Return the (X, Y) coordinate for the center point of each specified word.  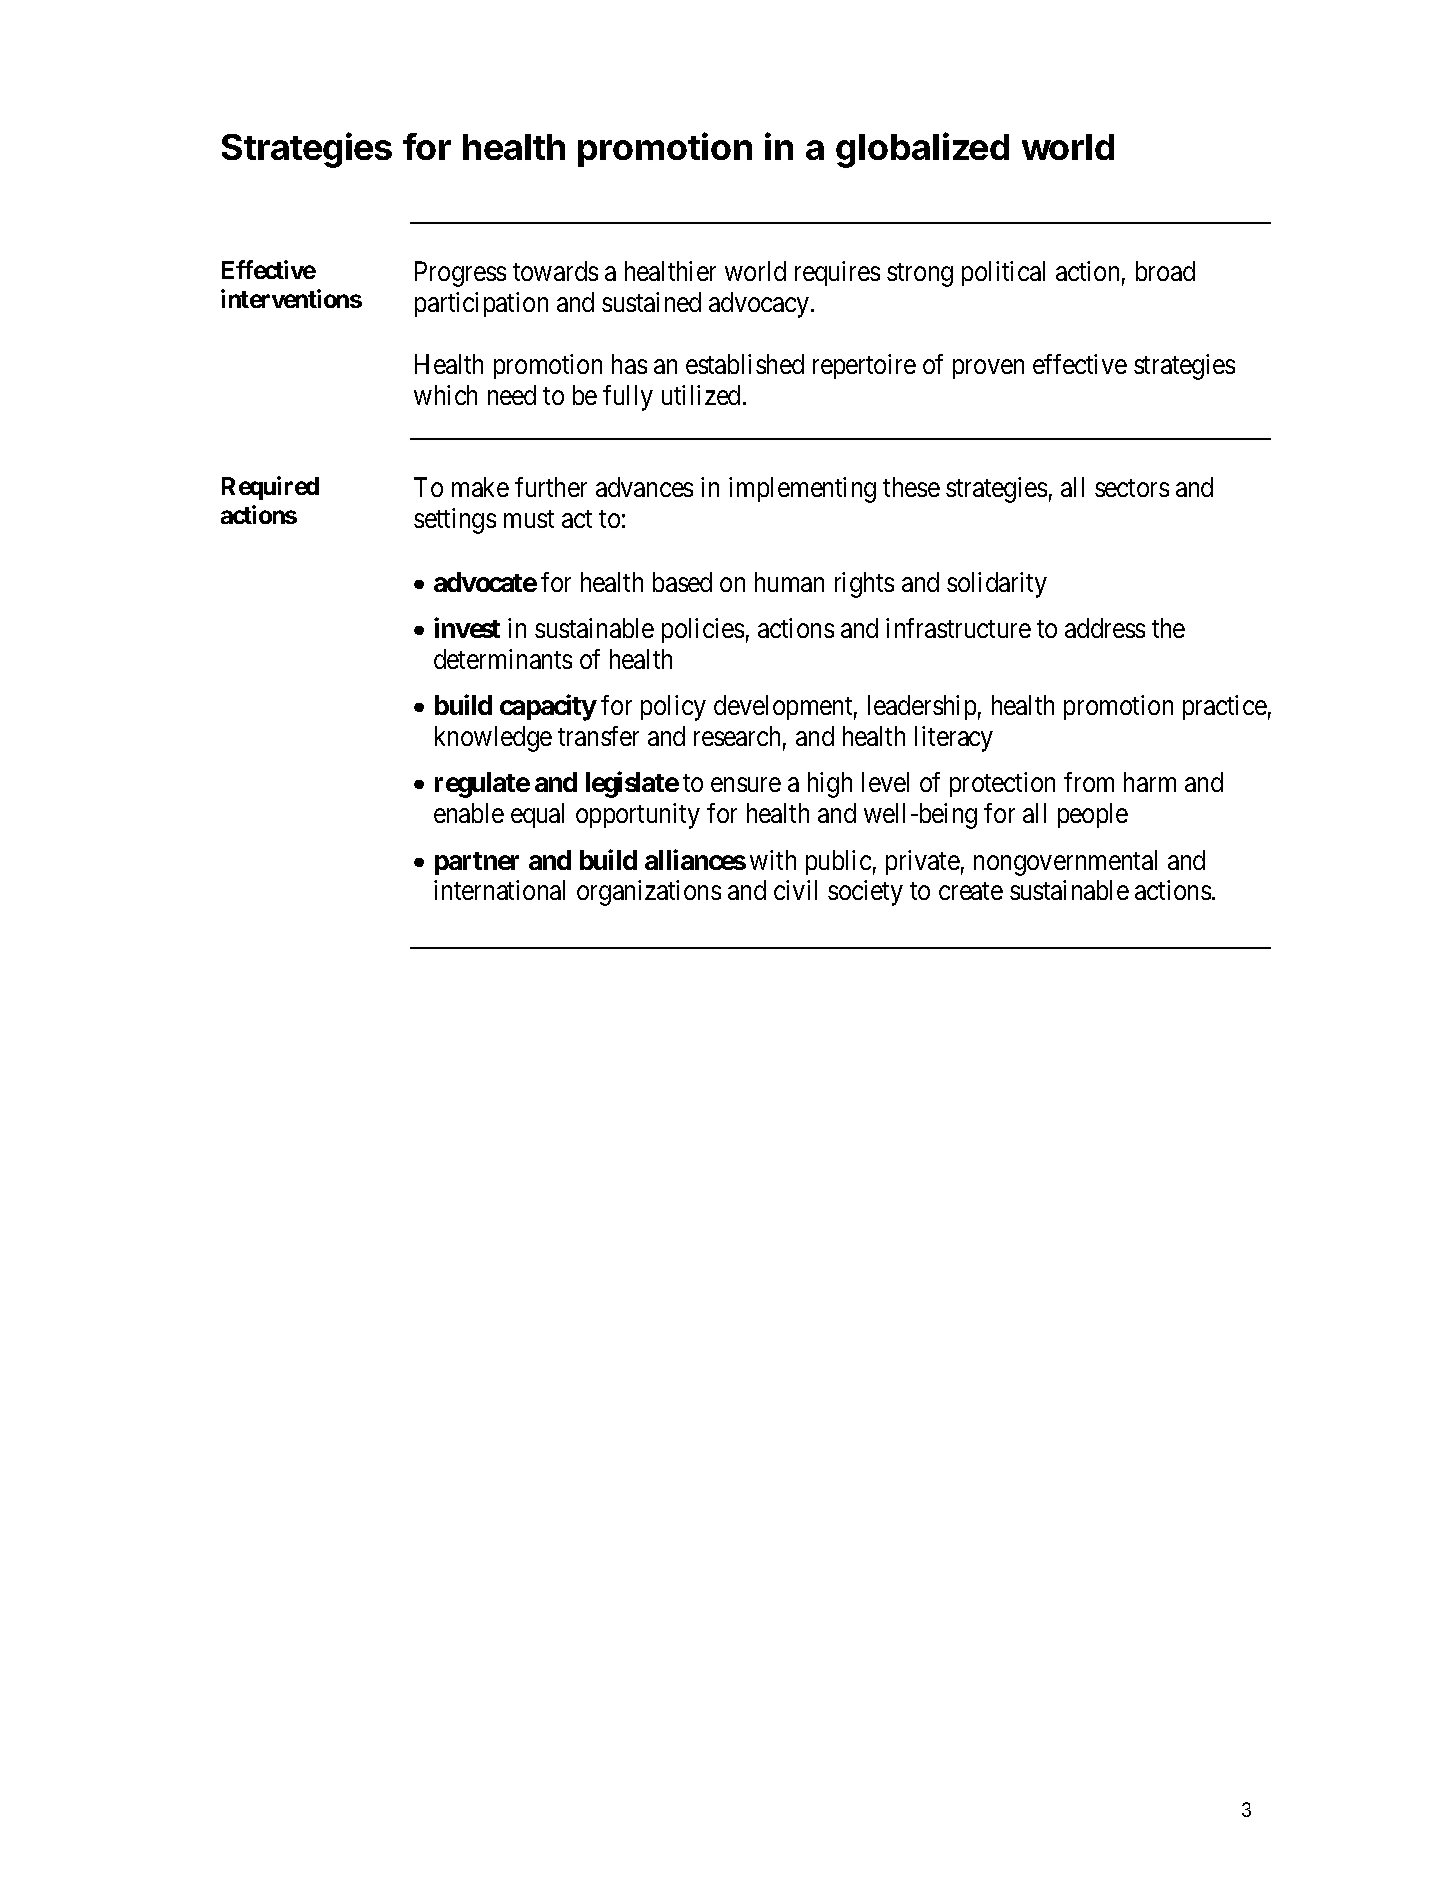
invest (467, 628)
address (1105, 628)
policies (703, 630)
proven (988, 369)
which (445, 395)
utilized (703, 395)
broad (1165, 271)
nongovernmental (1065, 863)
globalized (922, 150)
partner (477, 863)
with (773, 860)
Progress (460, 274)
